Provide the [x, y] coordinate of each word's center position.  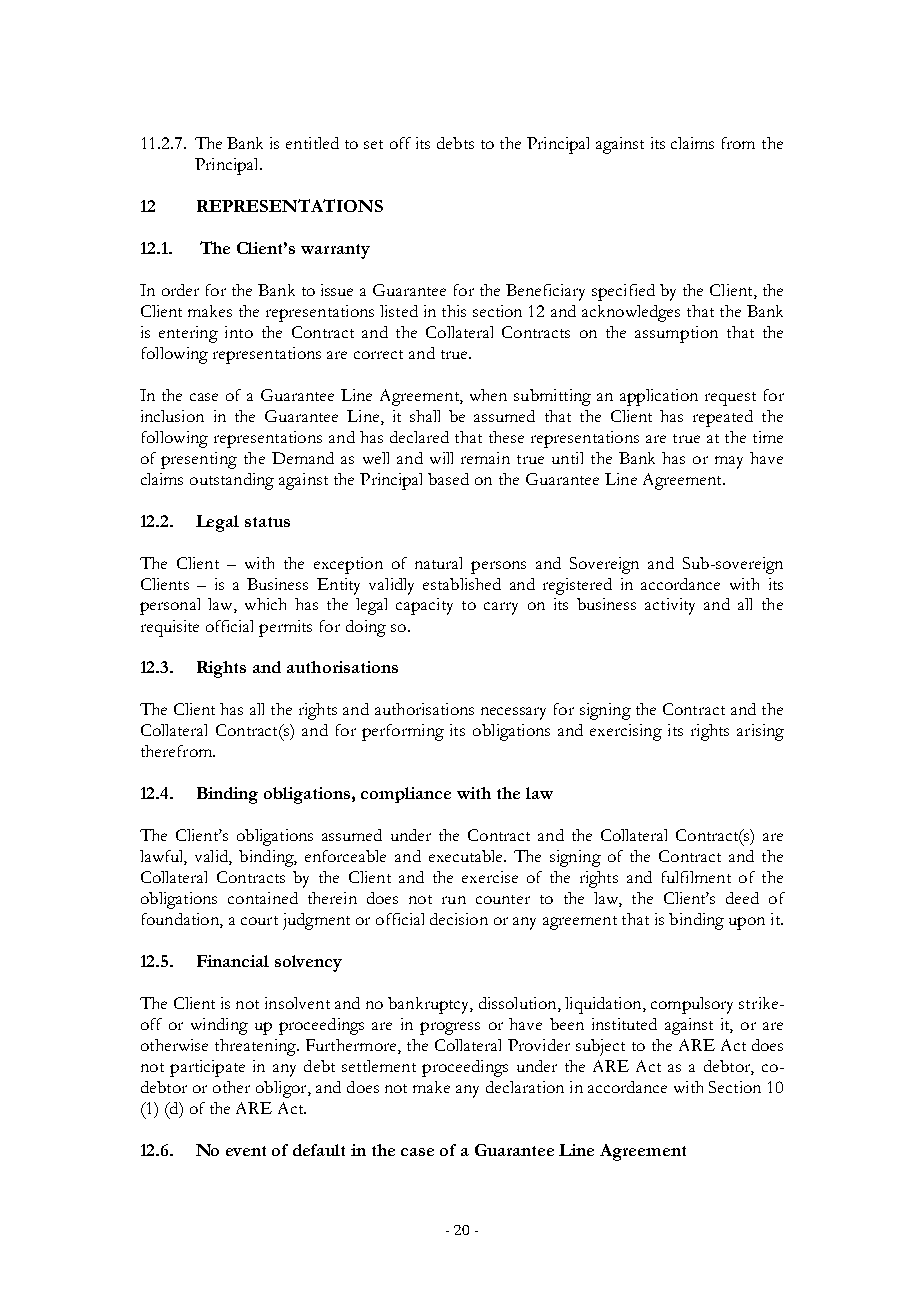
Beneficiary [545, 292]
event [246, 1151]
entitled [312, 143]
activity [670, 606]
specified [623, 292]
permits [285, 628]
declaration [525, 1087]
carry [501, 608]
